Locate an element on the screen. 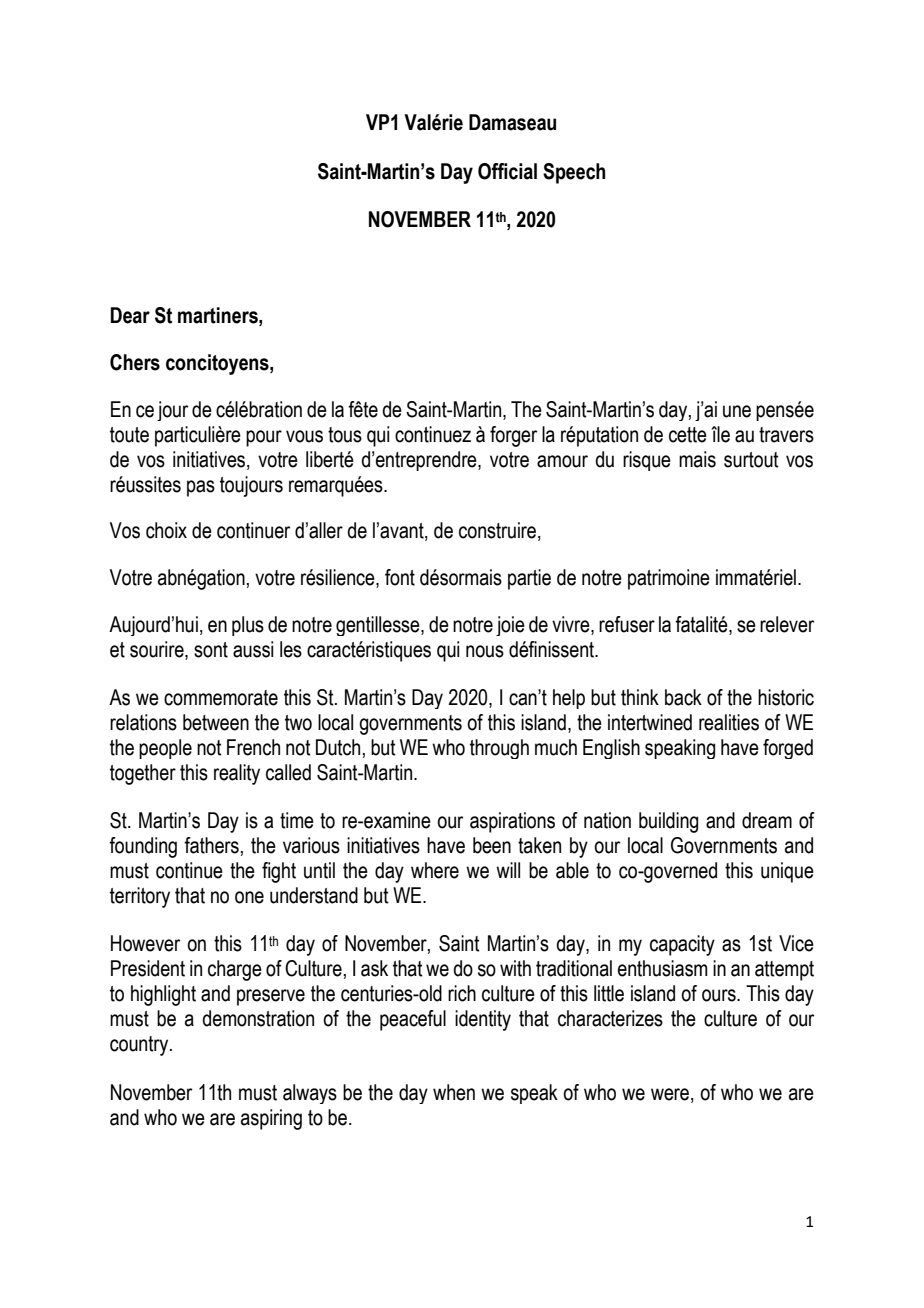  forger is located at coordinates (513, 436).
